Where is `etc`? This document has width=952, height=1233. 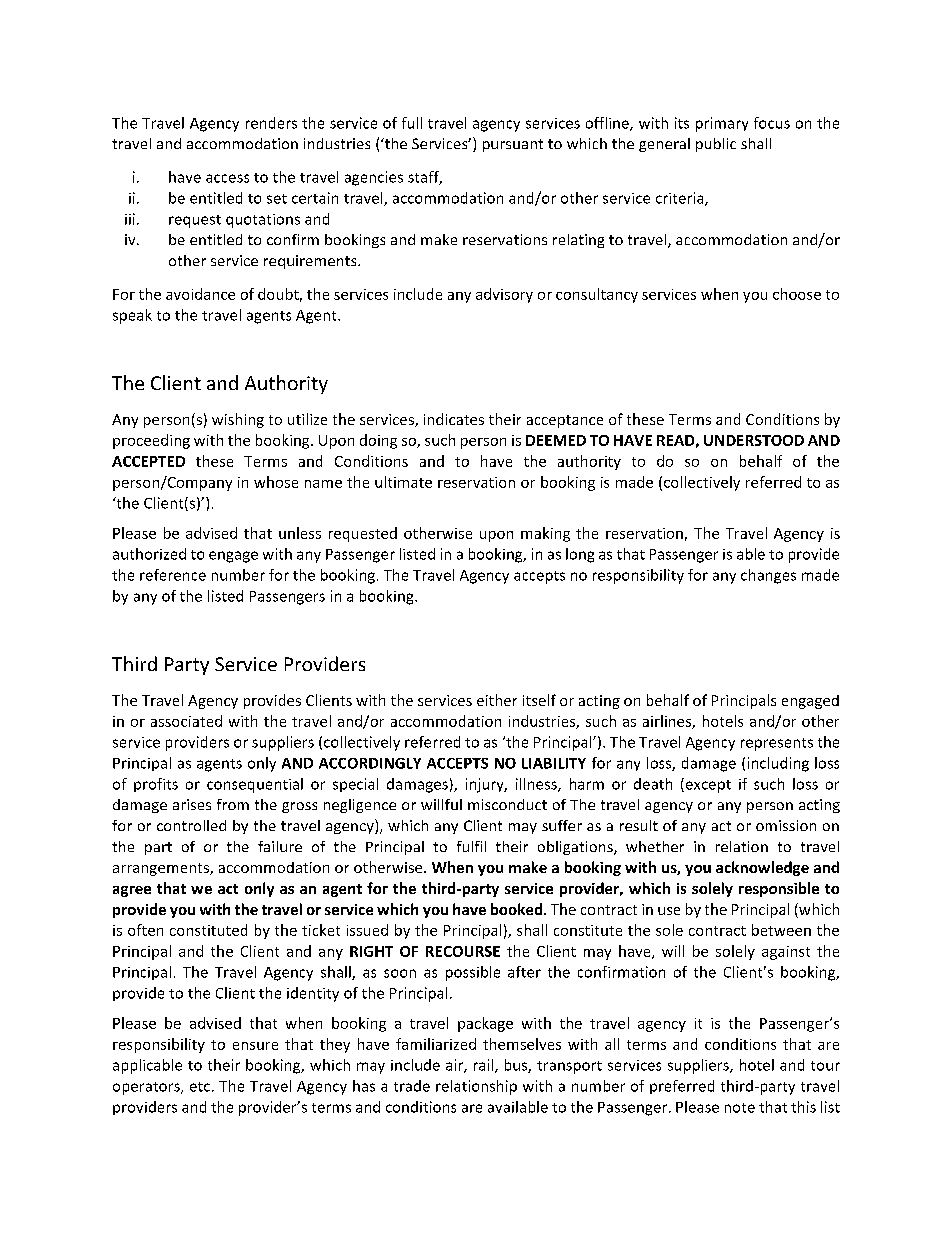
etc is located at coordinates (200, 1087).
